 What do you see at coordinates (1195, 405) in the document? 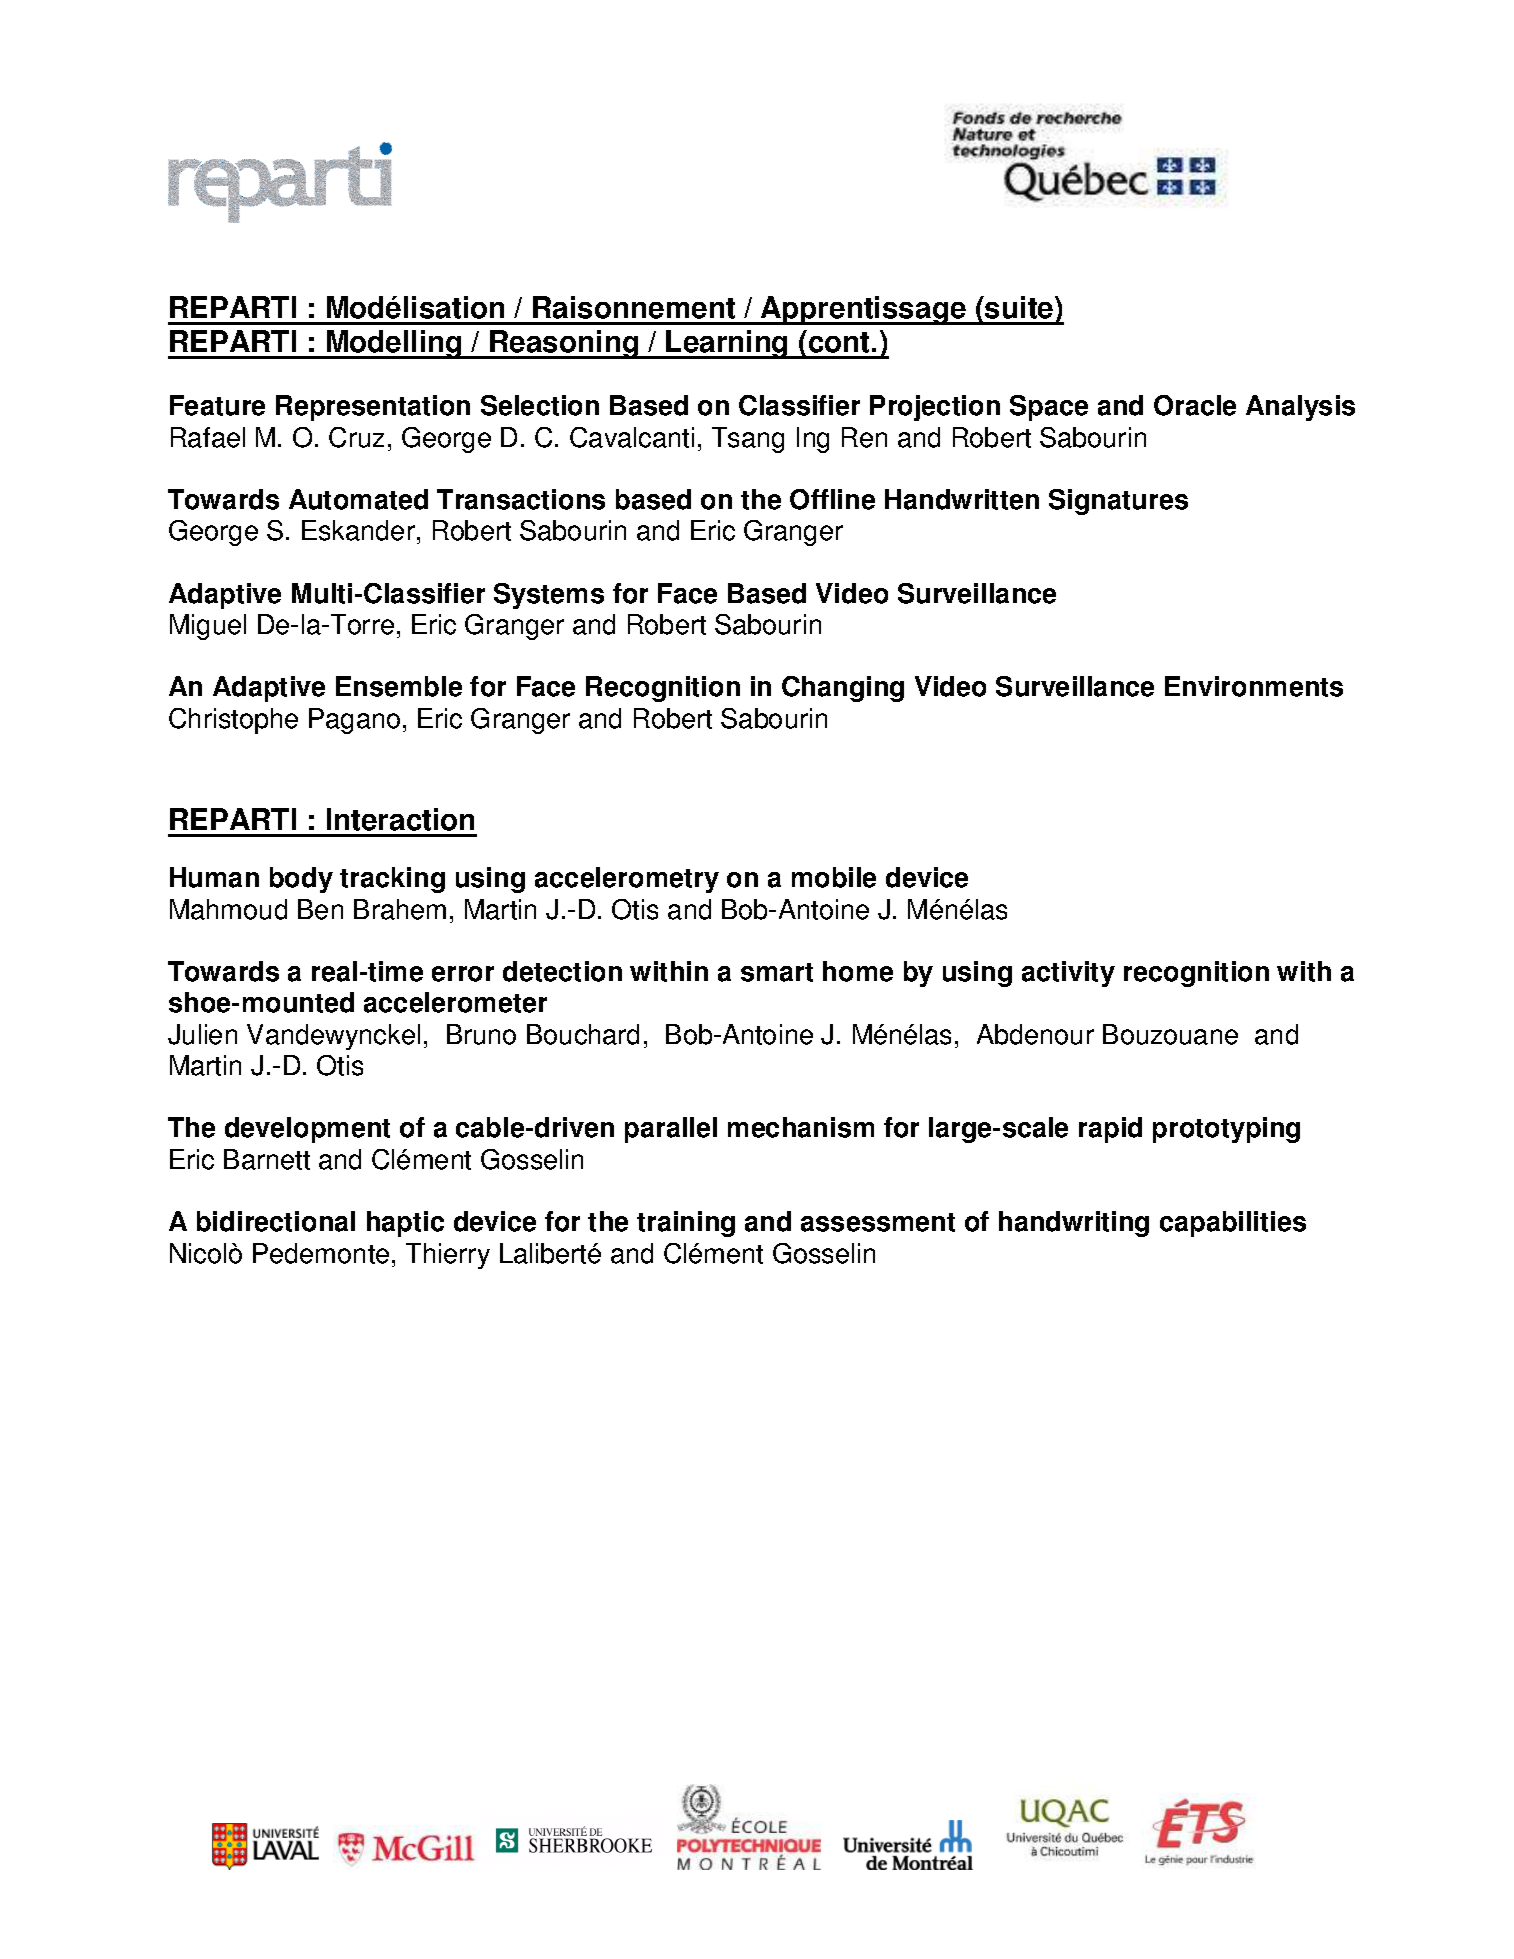
I see `Oracle` at bounding box center [1195, 405].
